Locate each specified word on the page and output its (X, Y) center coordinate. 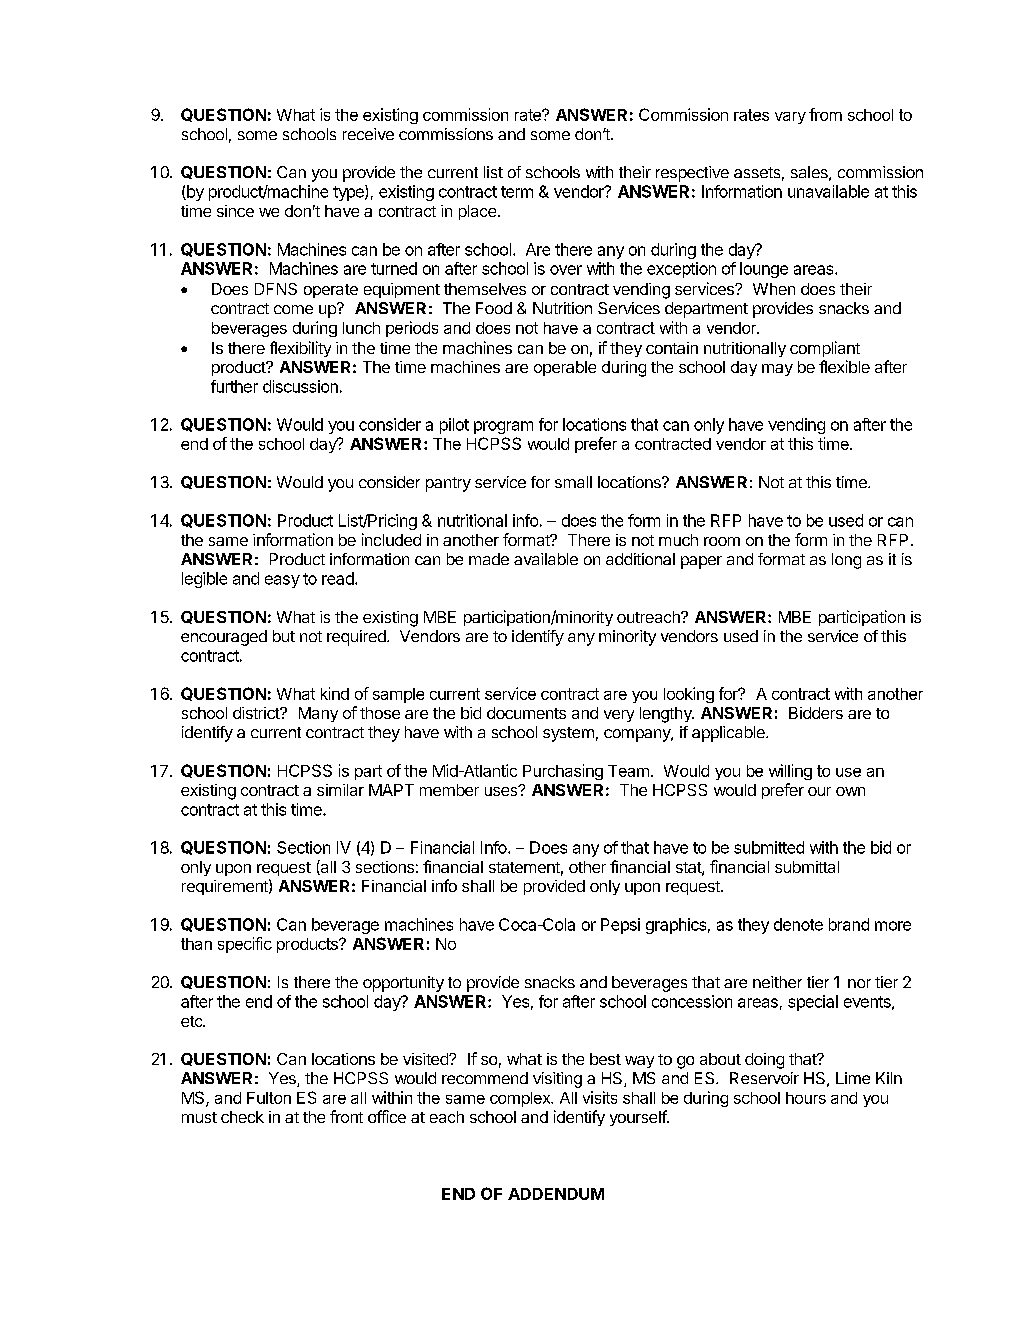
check (242, 1117)
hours (806, 1098)
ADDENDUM (556, 1194)
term (517, 192)
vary (790, 118)
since (235, 211)
